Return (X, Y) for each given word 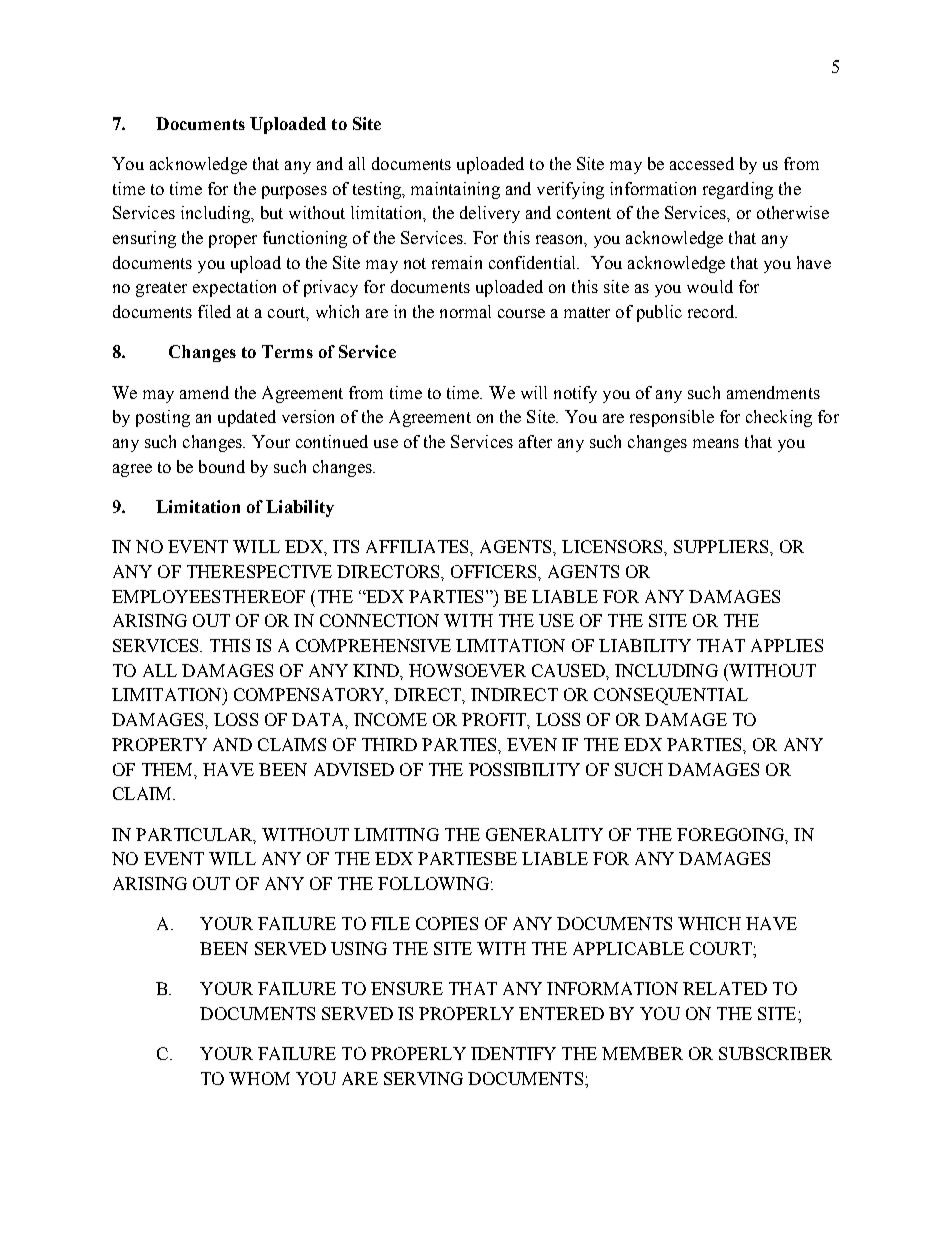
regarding (738, 190)
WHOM (259, 1078)
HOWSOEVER (467, 670)
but (272, 212)
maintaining (455, 190)
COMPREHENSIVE (373, 645)
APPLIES (787, 645)
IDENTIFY (513, 1053)
